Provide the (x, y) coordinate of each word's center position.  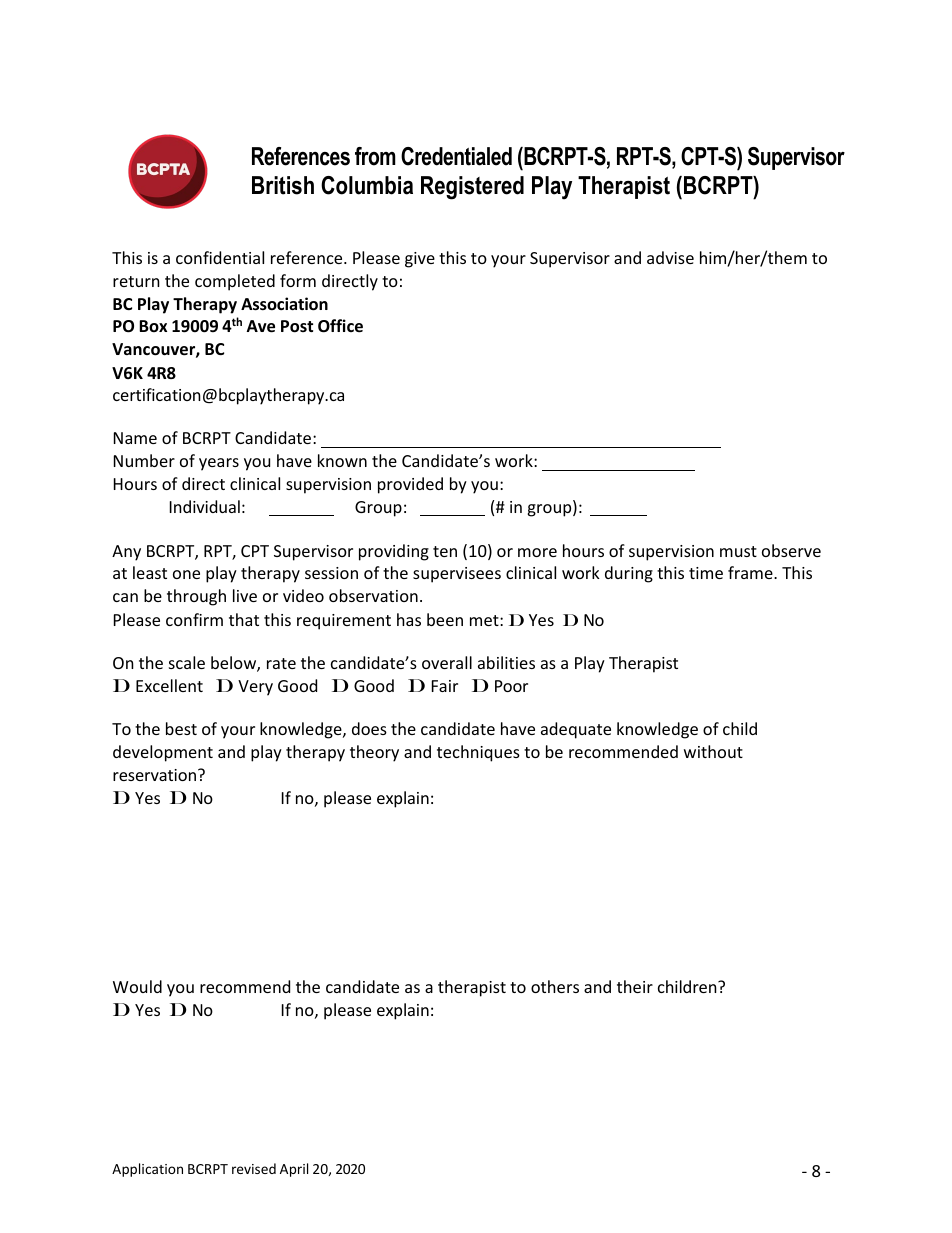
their (635, 986)
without (713, 751)
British (283, 185)
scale (187, 662)
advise (670, 257)
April (294, 1170)
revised (254, 1168)
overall (447, 662)
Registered (472, 188)
